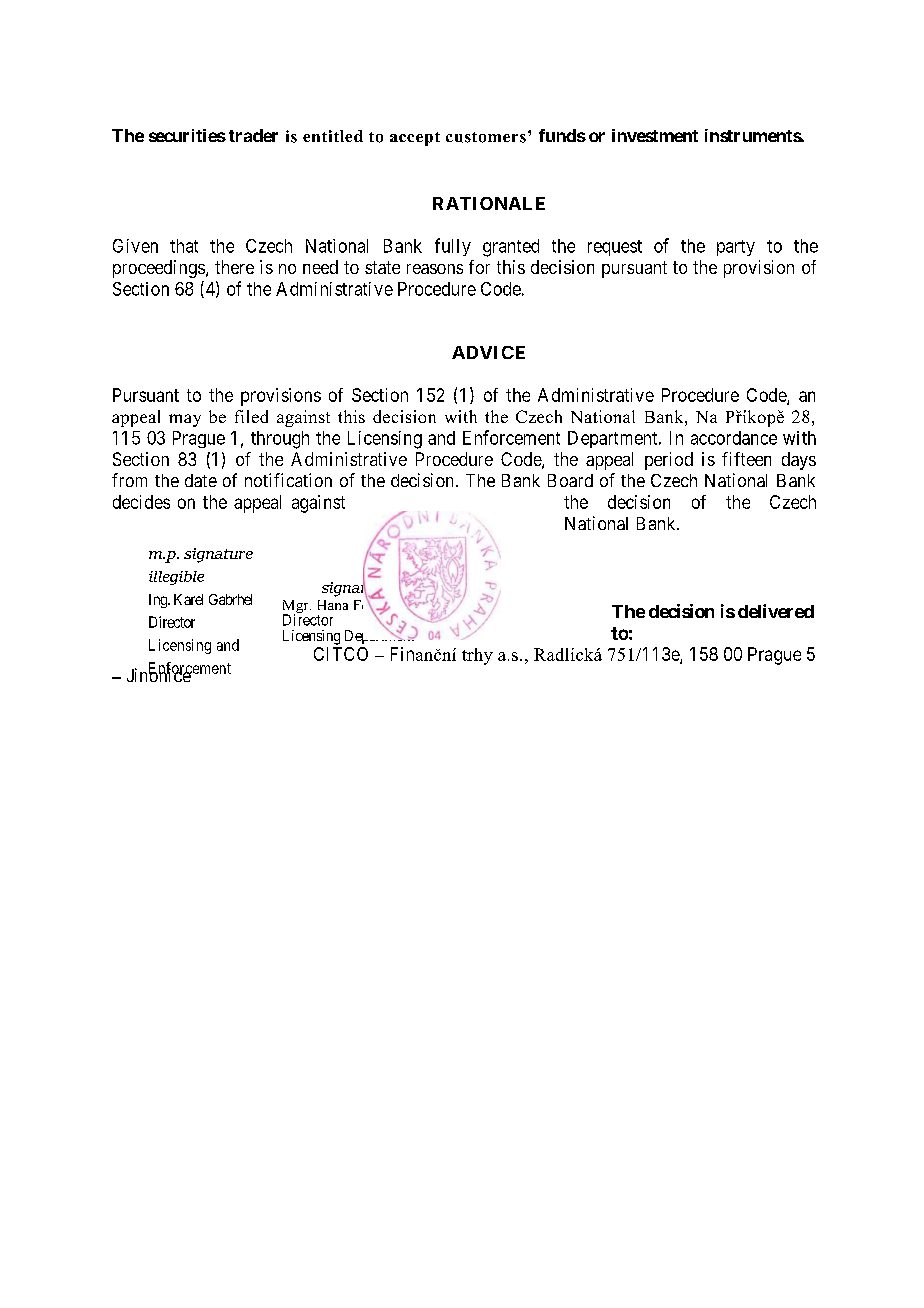  I want to click on customers, so click(486, 137).
